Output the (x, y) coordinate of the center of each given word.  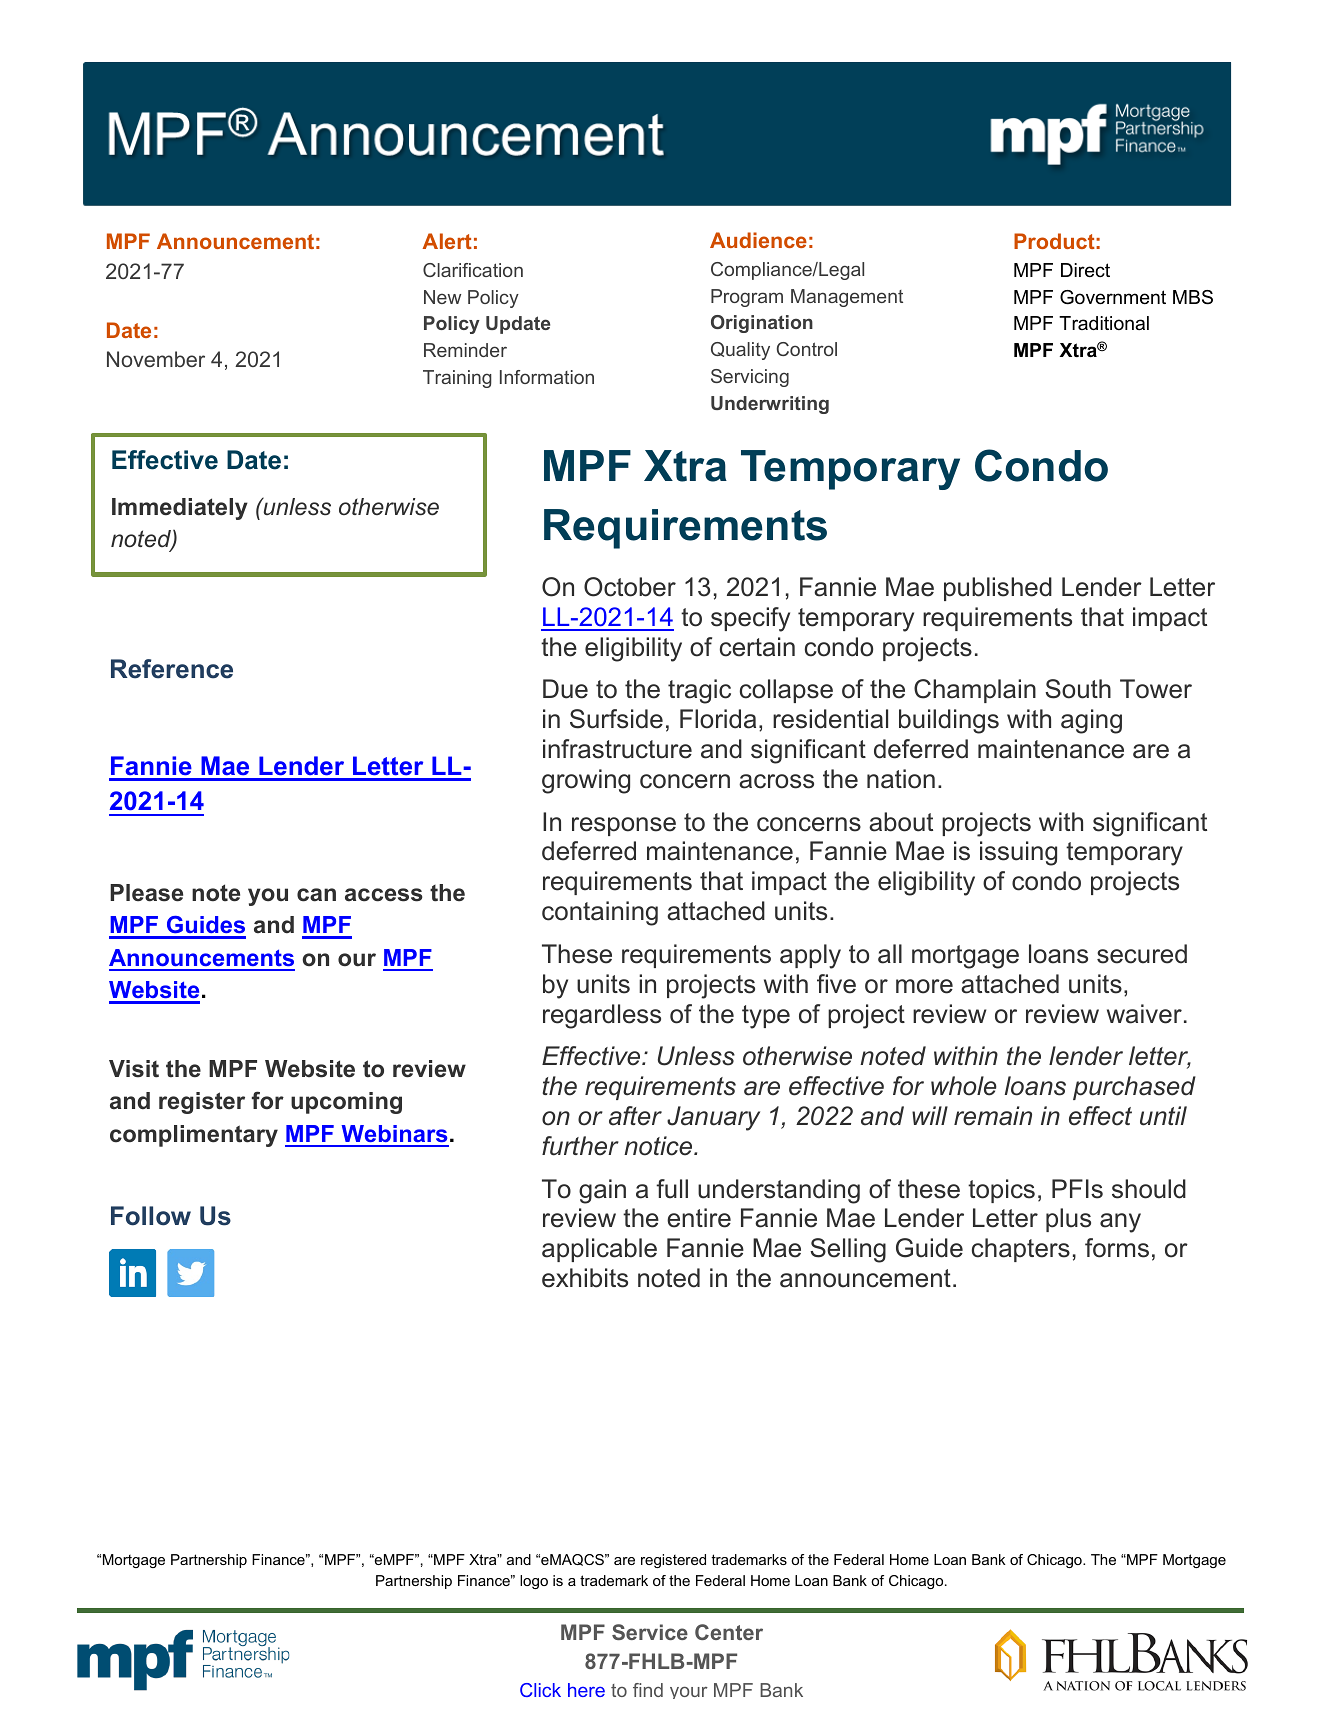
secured (1142, 954)
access (384, 895)
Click (540, 1690)
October (630, 587)
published (998, 589)
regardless (602, 1016)
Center (729, 1632)
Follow (151, 1216)
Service (650, 1632)
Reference (172, 669)
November (156, 359)
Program (747, 298)
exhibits (585, 1278)
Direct (1085, 270)
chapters (1021, 1250)
